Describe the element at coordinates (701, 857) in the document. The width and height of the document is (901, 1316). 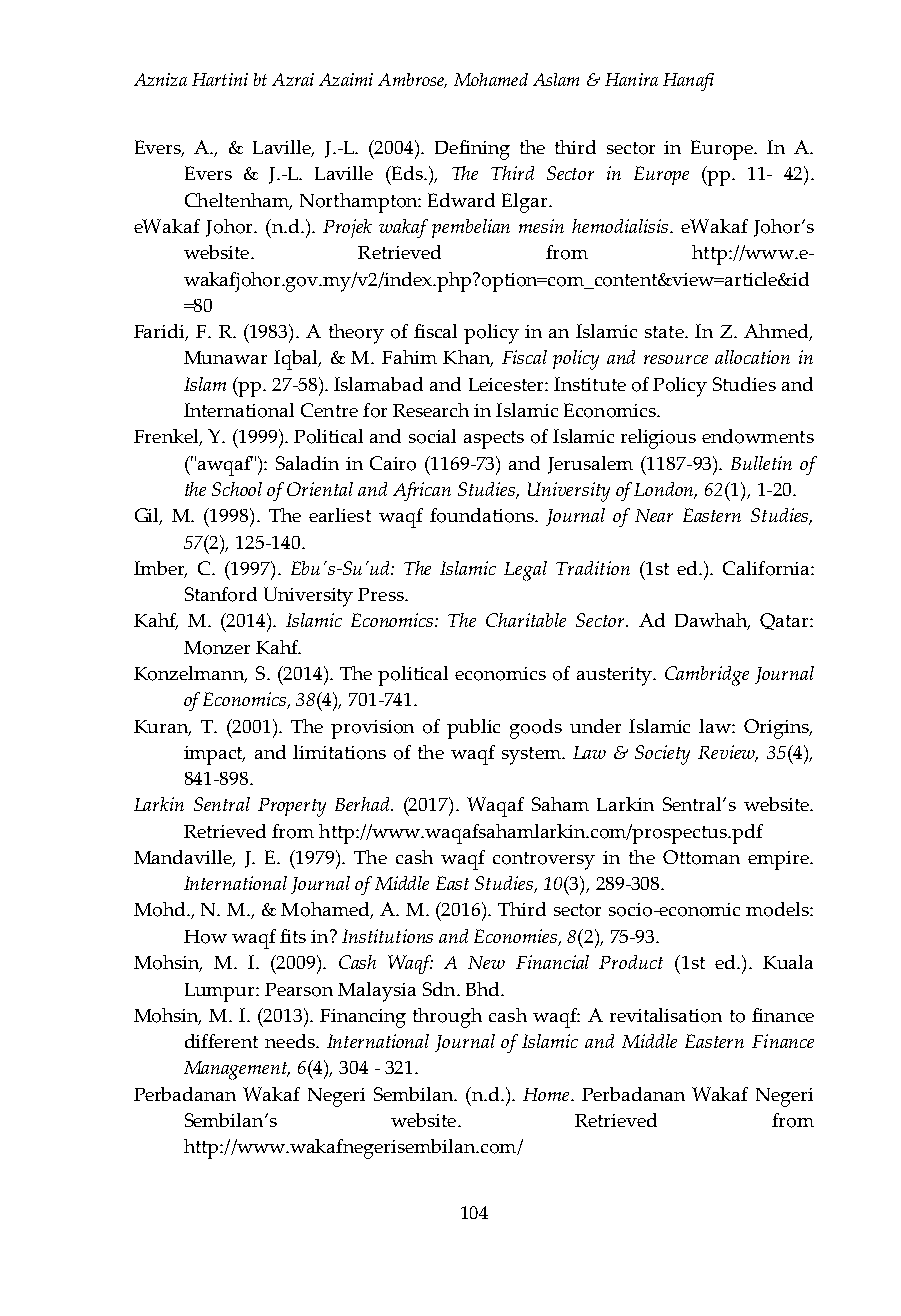
I see `Ottoman` at that location.
